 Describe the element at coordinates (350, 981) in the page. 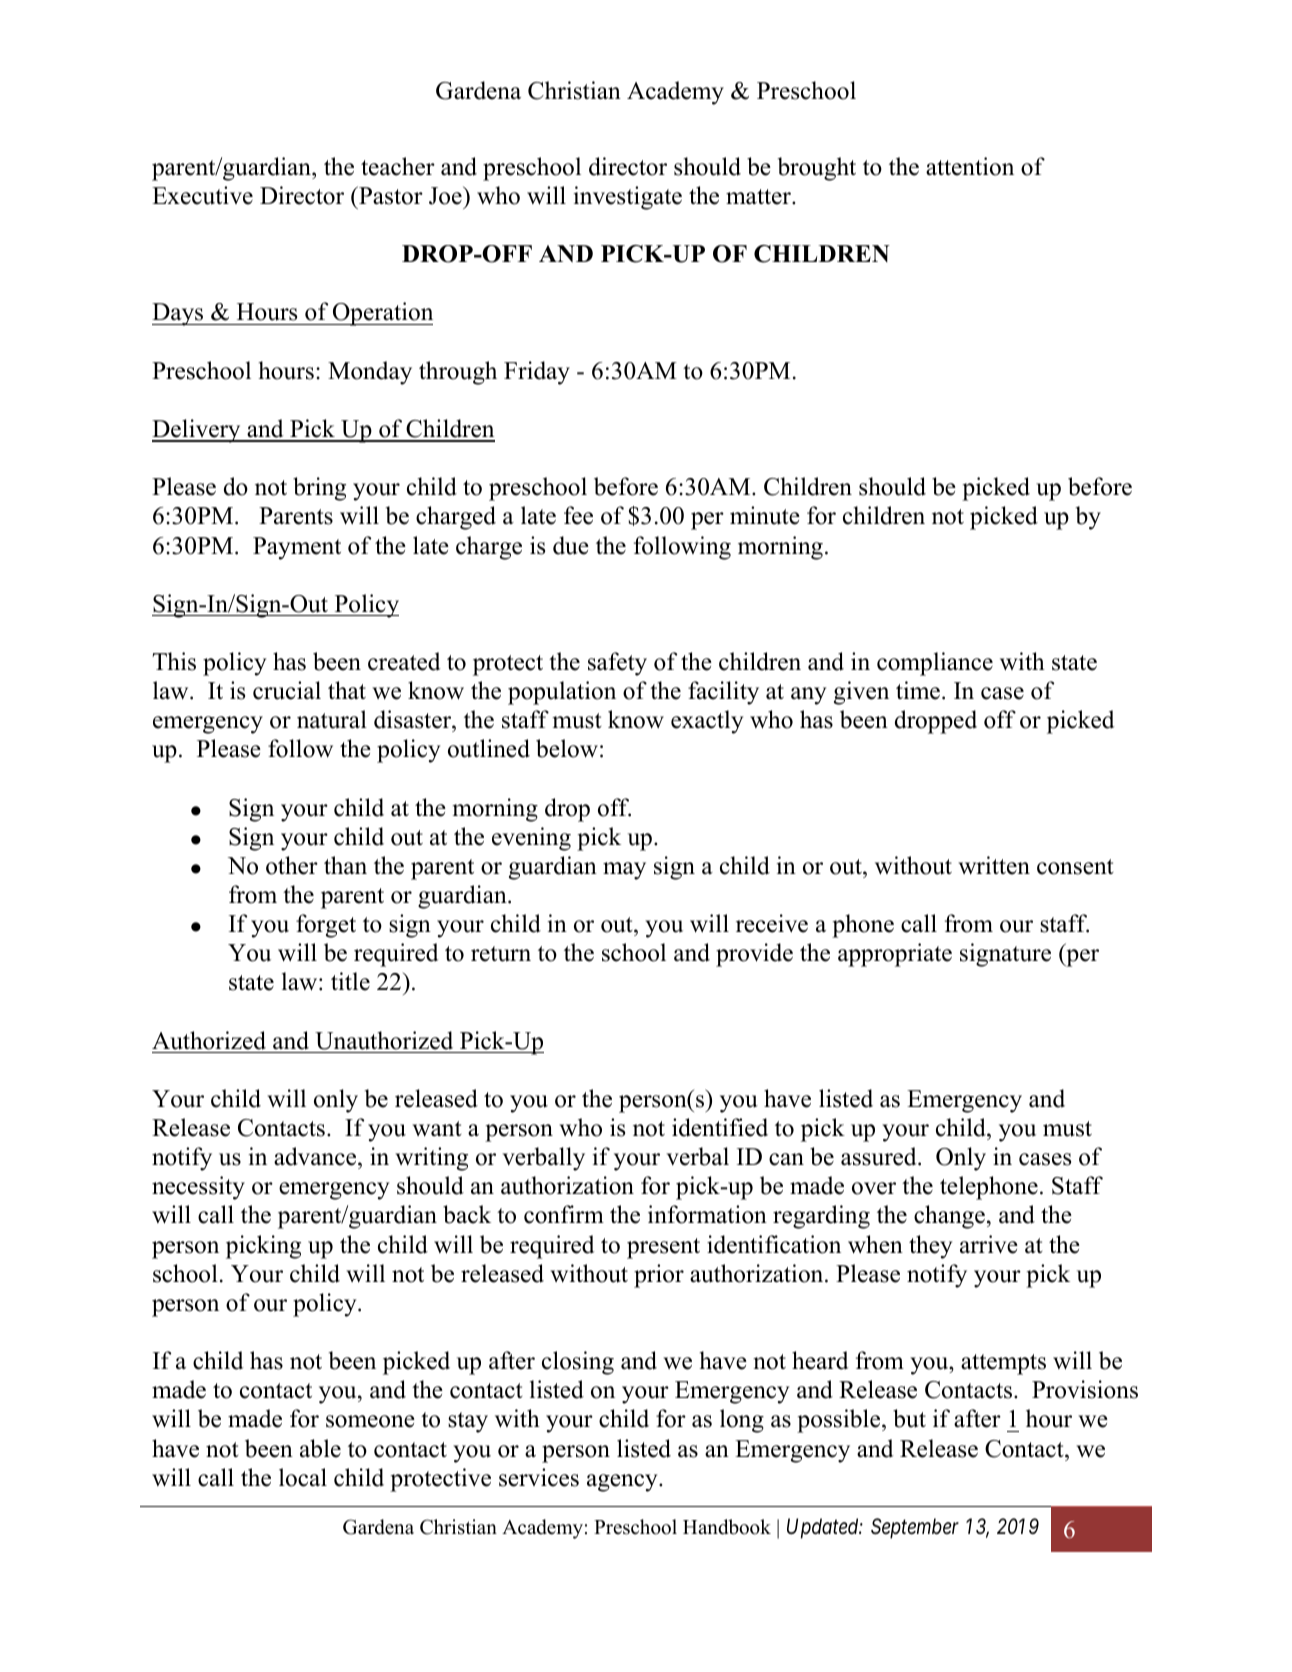

I see `title` at that location.
